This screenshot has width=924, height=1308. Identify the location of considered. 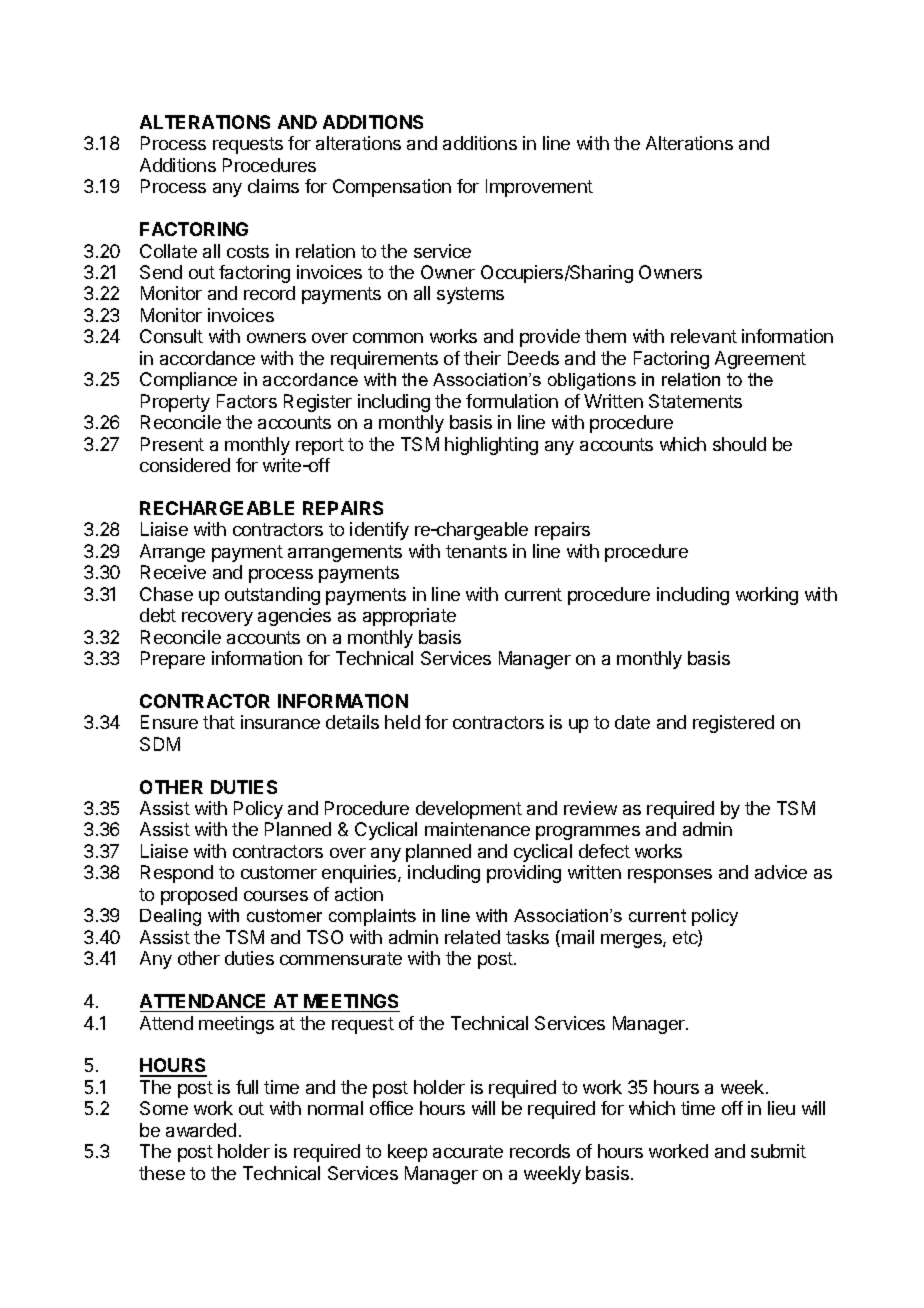
(185, 465).
